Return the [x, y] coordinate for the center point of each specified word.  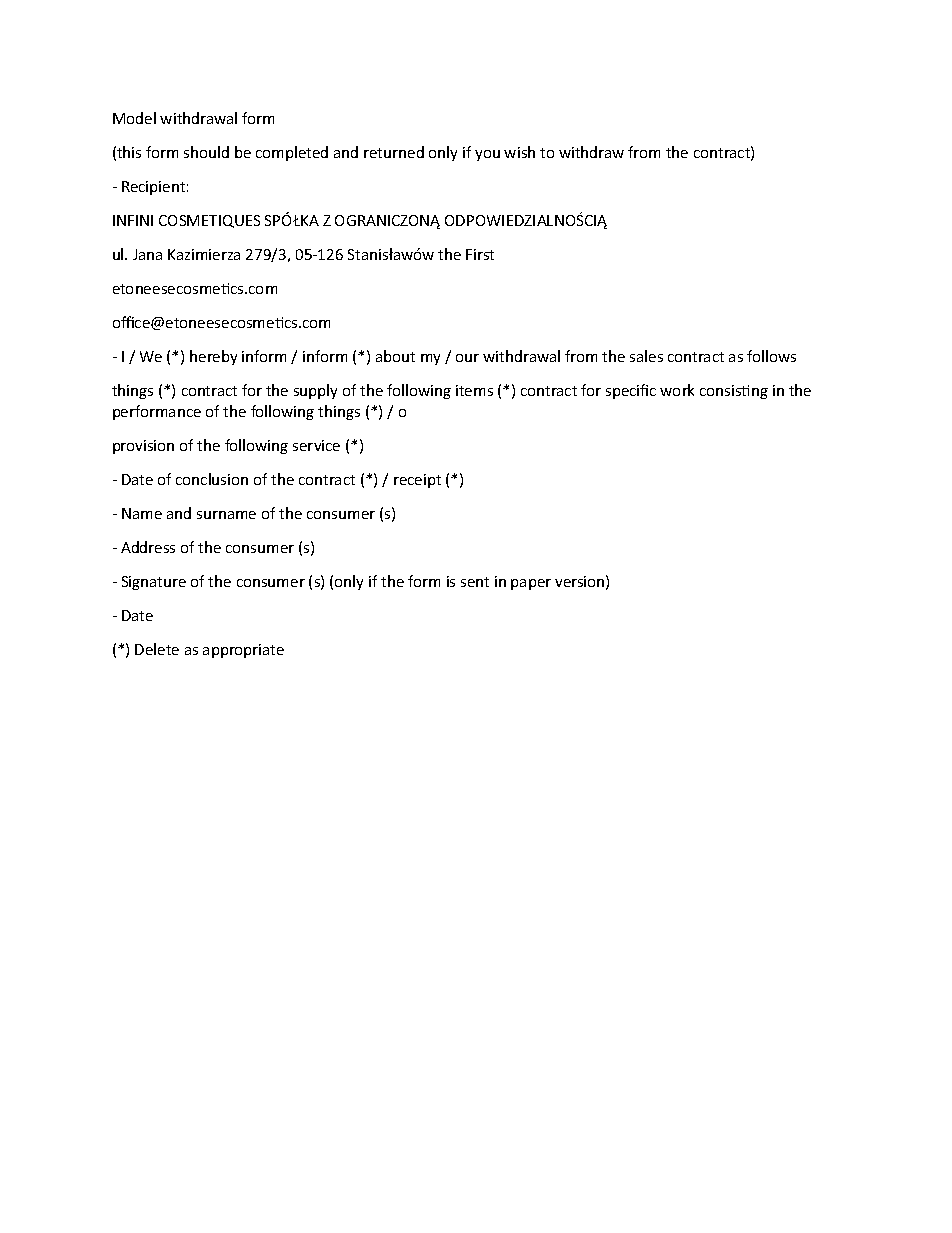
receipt [417, 481]
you [487, 155]
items [474, 390]
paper [531, 584]
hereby [213, 357]
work [677, 390]
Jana [147, 254]
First [480, 254]
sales [646, 356]
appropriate [243, 651]
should [206, 152]
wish [519, 152]
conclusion [212, 479]
